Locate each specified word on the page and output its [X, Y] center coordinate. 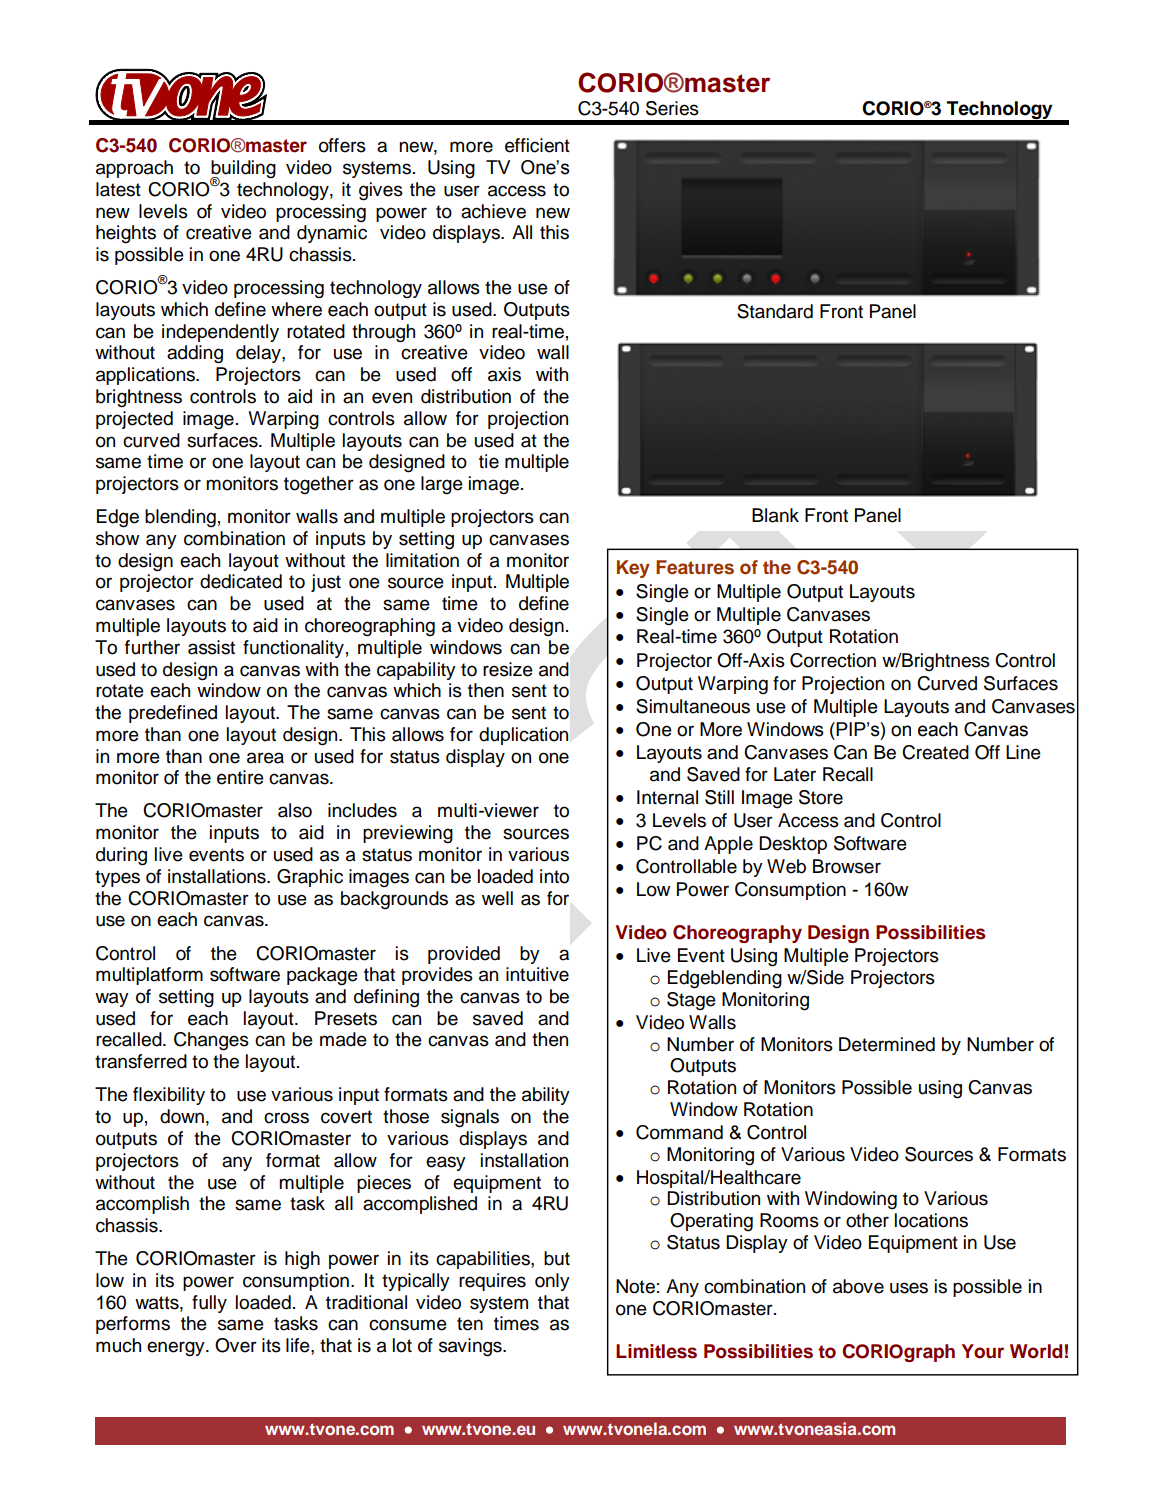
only [552, 1282]
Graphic [310, 878]
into [554, 876]
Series [672, 108]
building [243, 170]
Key [633, 569]
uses [909, 1288]
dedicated [241, 581]
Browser [847, 866]
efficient [537, 145]
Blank [775, 515]
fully [209, 1304]
